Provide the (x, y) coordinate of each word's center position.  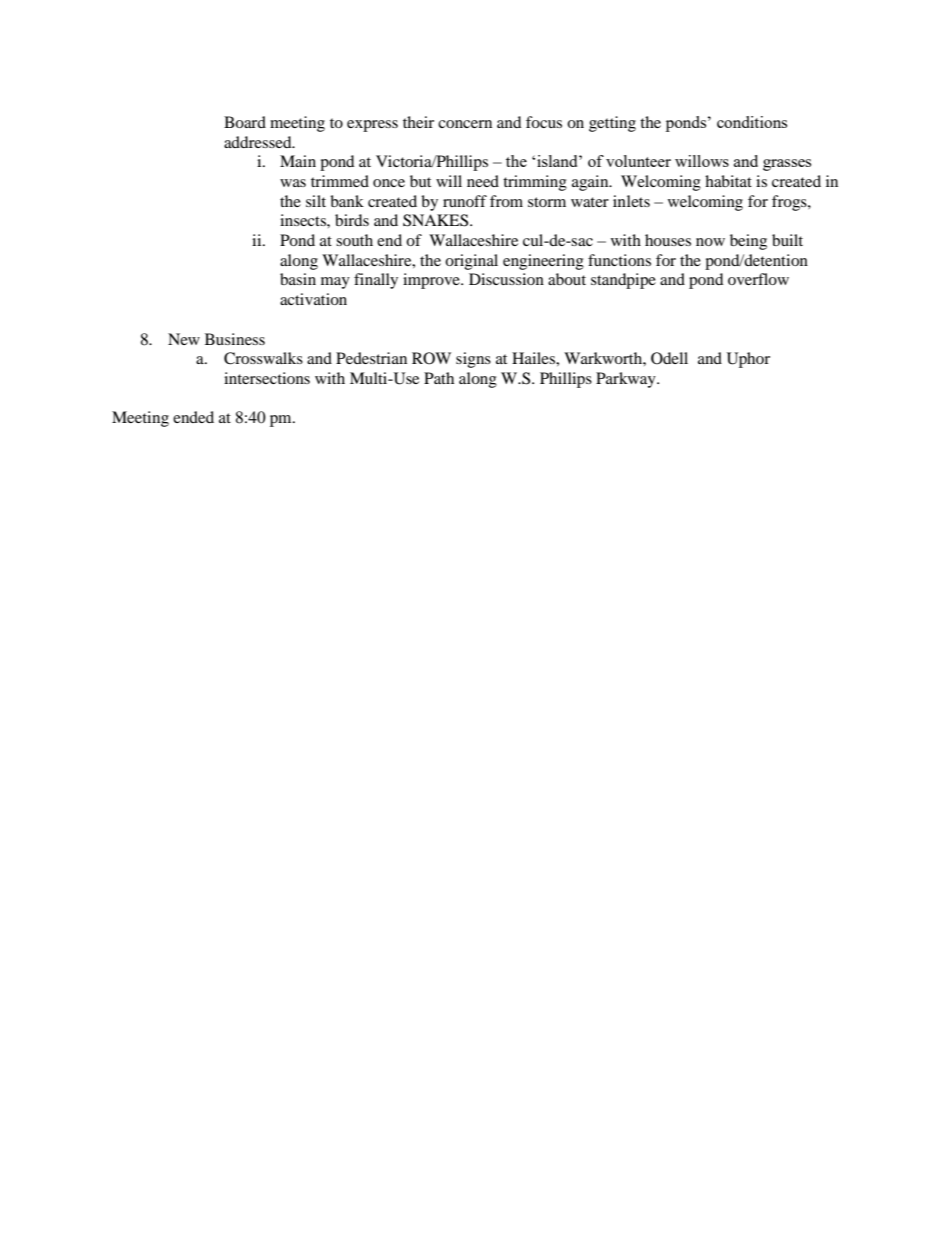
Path (439, 378)
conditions (752, 122)
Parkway (627, 380)
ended (193, 417)
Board (245, 122)
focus (544, 122)
